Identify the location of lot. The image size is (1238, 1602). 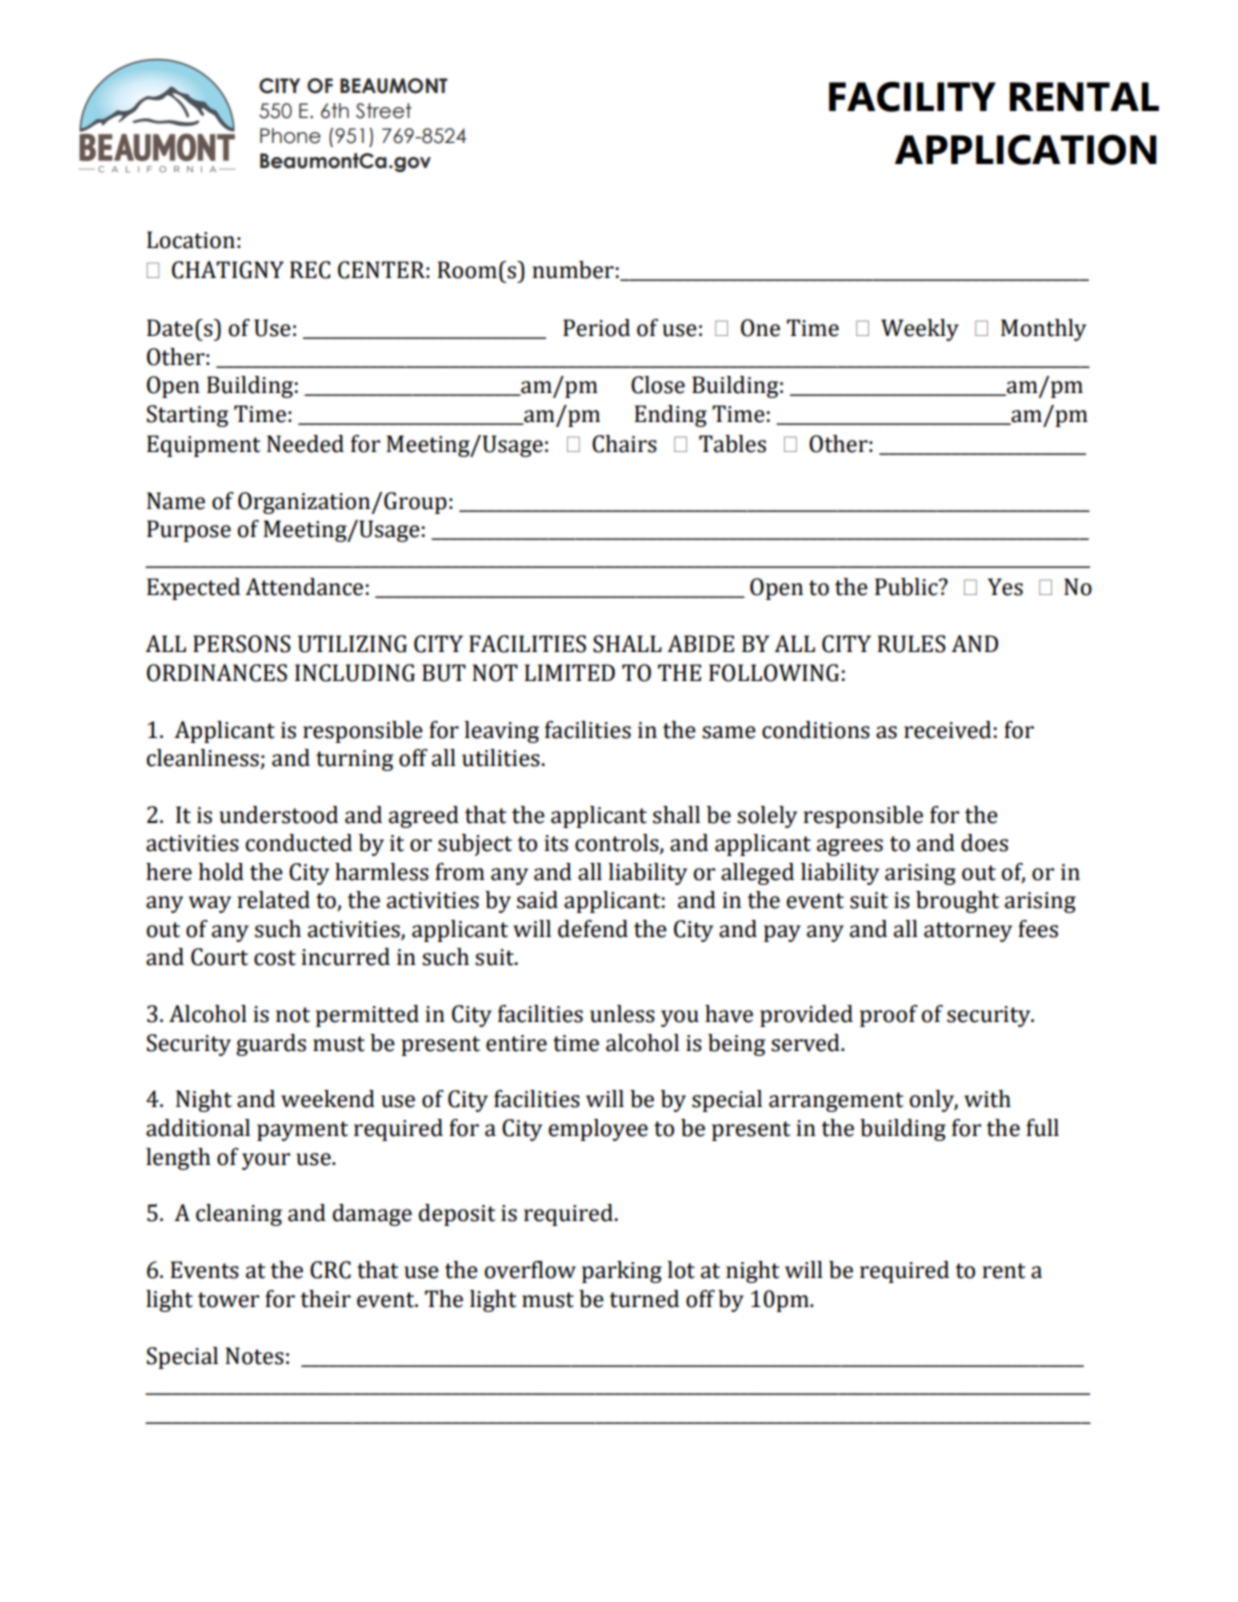
(681, 1270).
